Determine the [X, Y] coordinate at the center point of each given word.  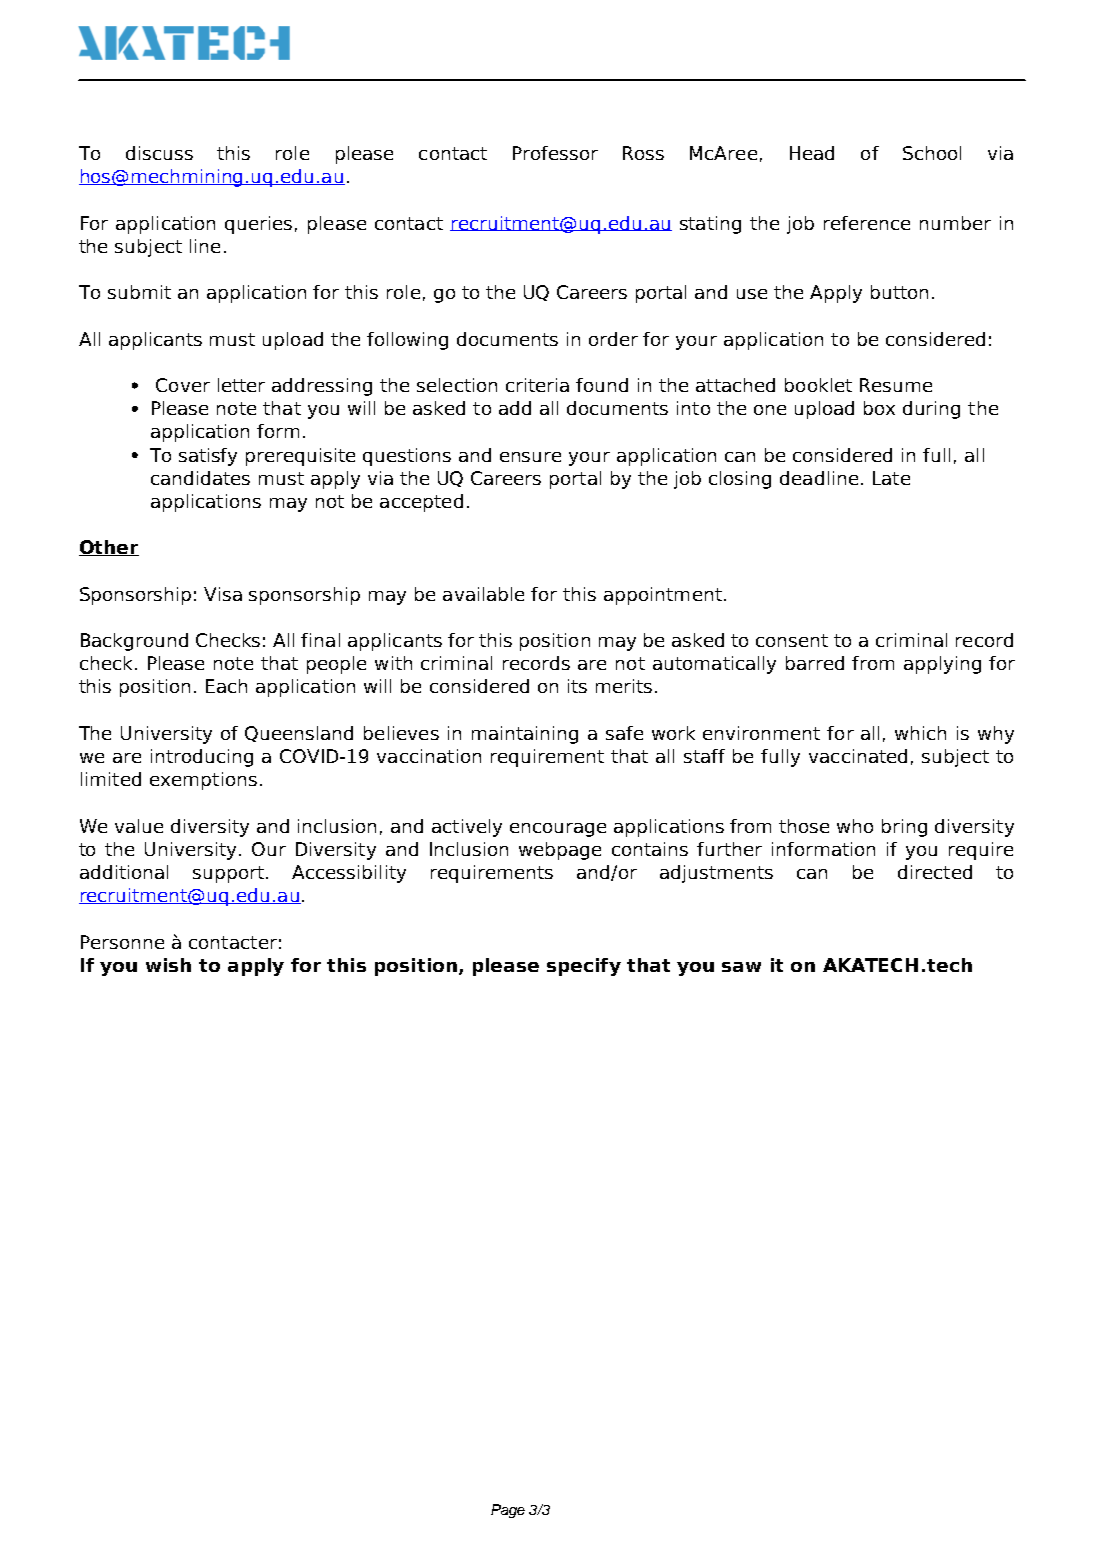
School [932, 153]
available [483, 594]
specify [584, 967]
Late [891, 478]
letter [241, 385]
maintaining [525, 735]
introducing [202, 758]
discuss [159, 153]
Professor [555, 153]
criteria [537, 385]
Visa [223, 594]
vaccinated [858, 756]
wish [168, 965]
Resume [896, 385]
